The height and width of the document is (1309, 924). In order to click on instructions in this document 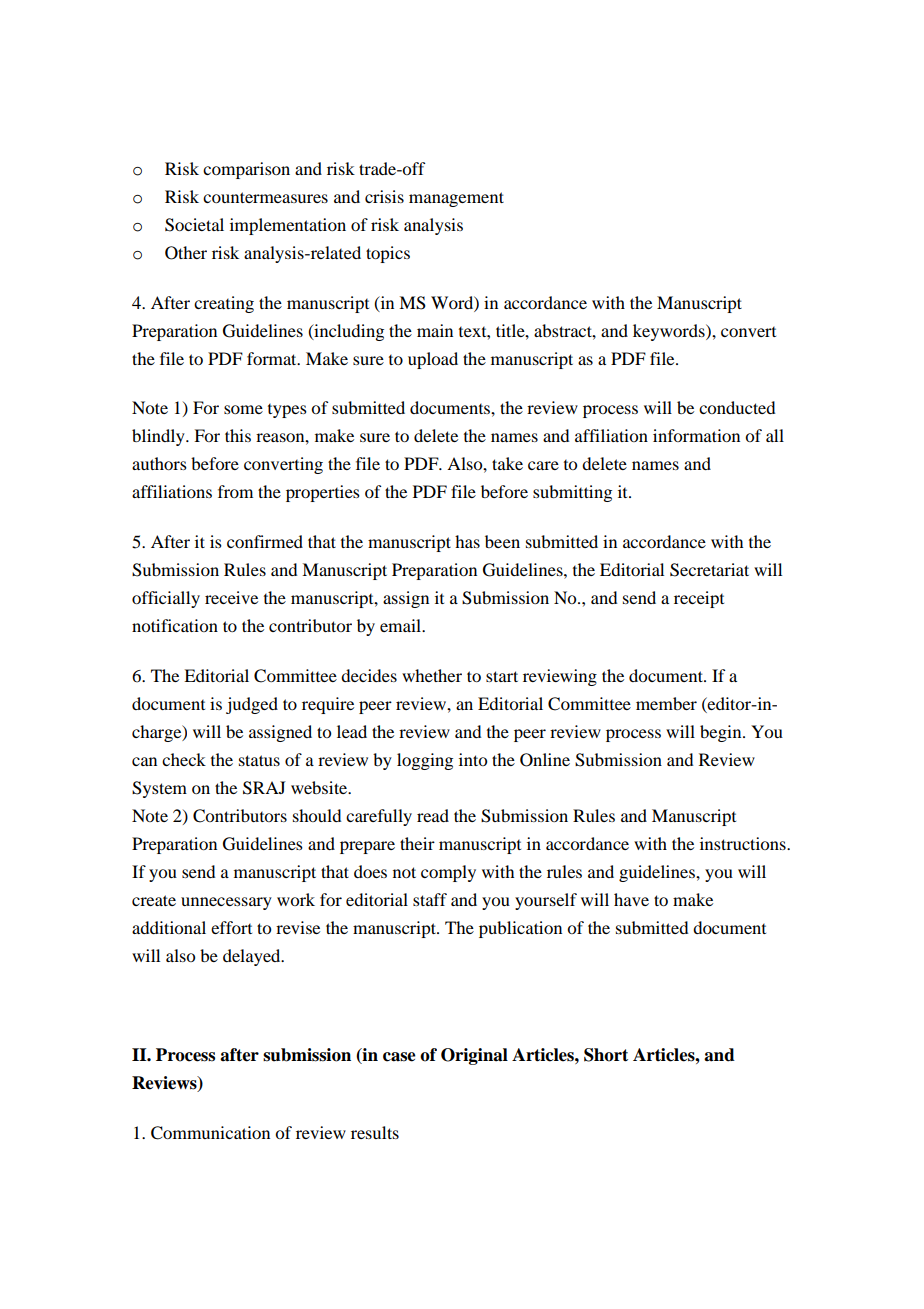, I will do `click(744, 843)`.
